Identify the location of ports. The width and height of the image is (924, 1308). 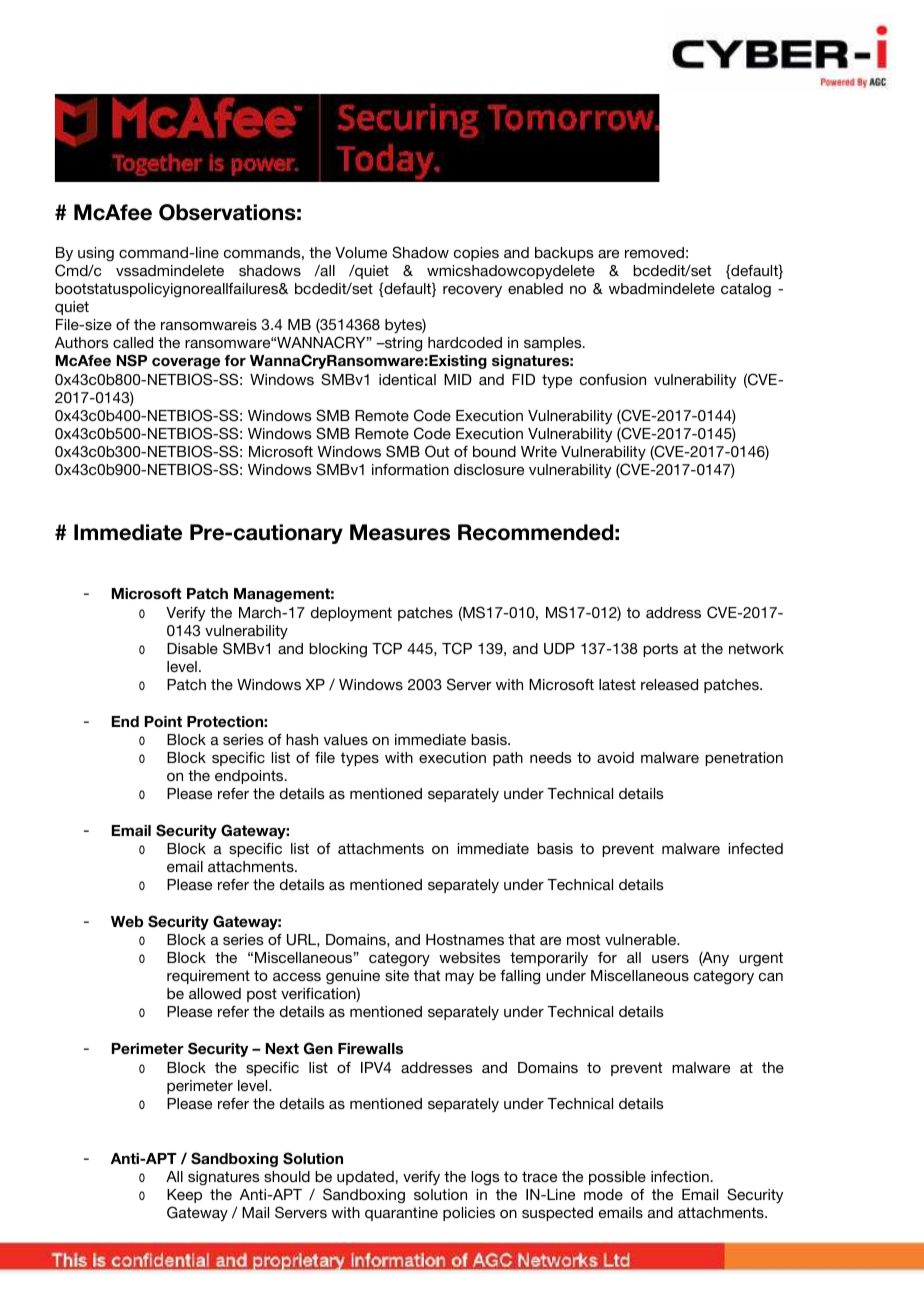
(660, 650).
